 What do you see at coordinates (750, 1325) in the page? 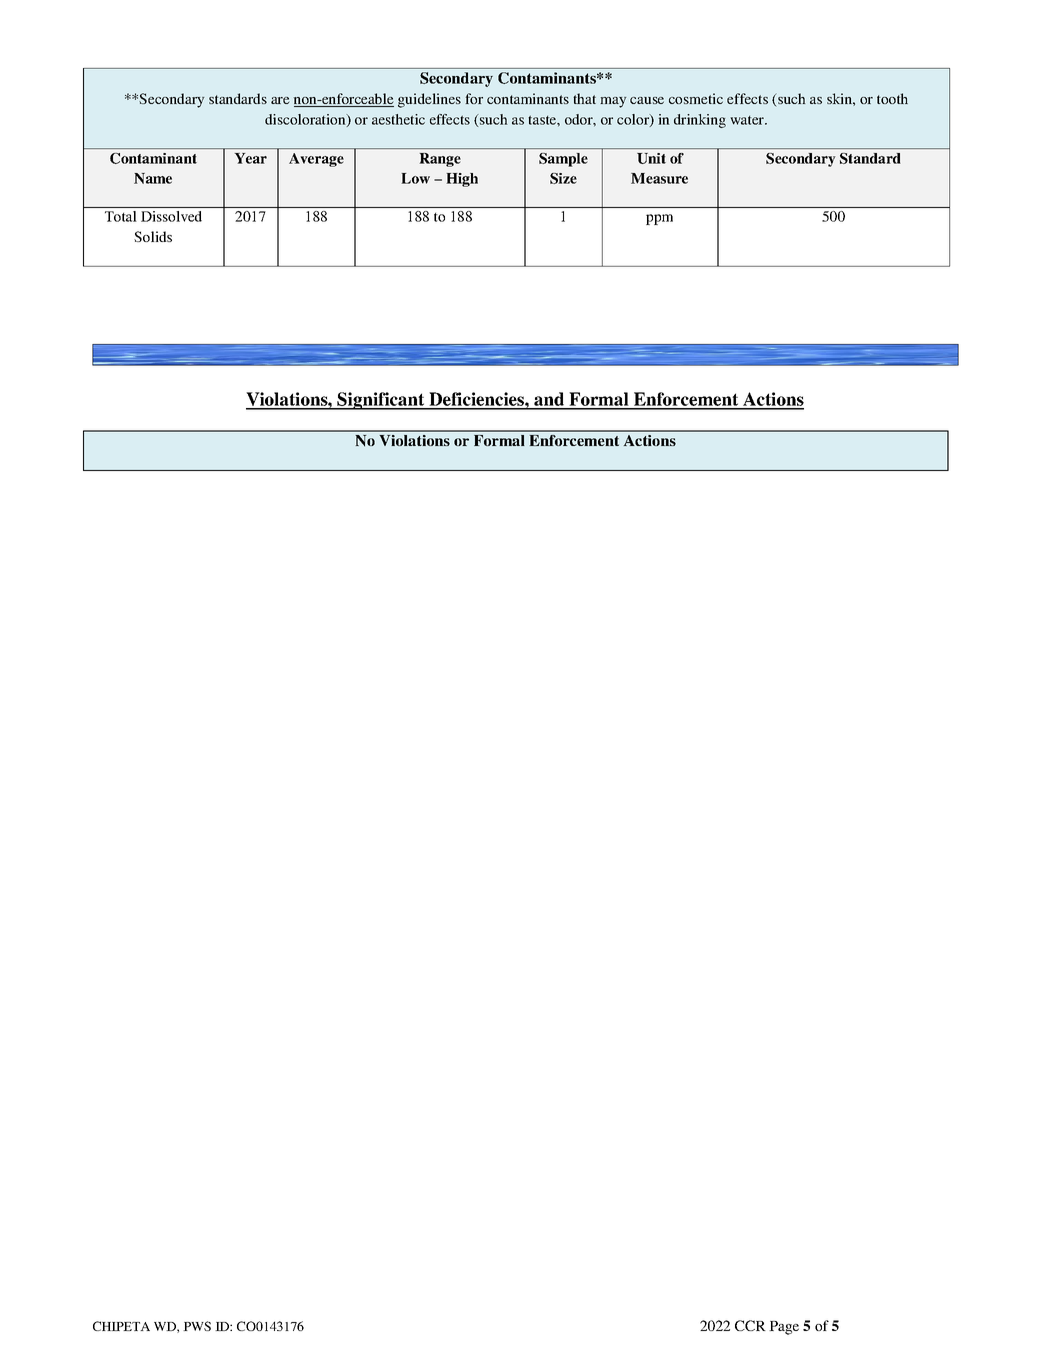
I see `CCR` at bounding box center [750, 1325].
